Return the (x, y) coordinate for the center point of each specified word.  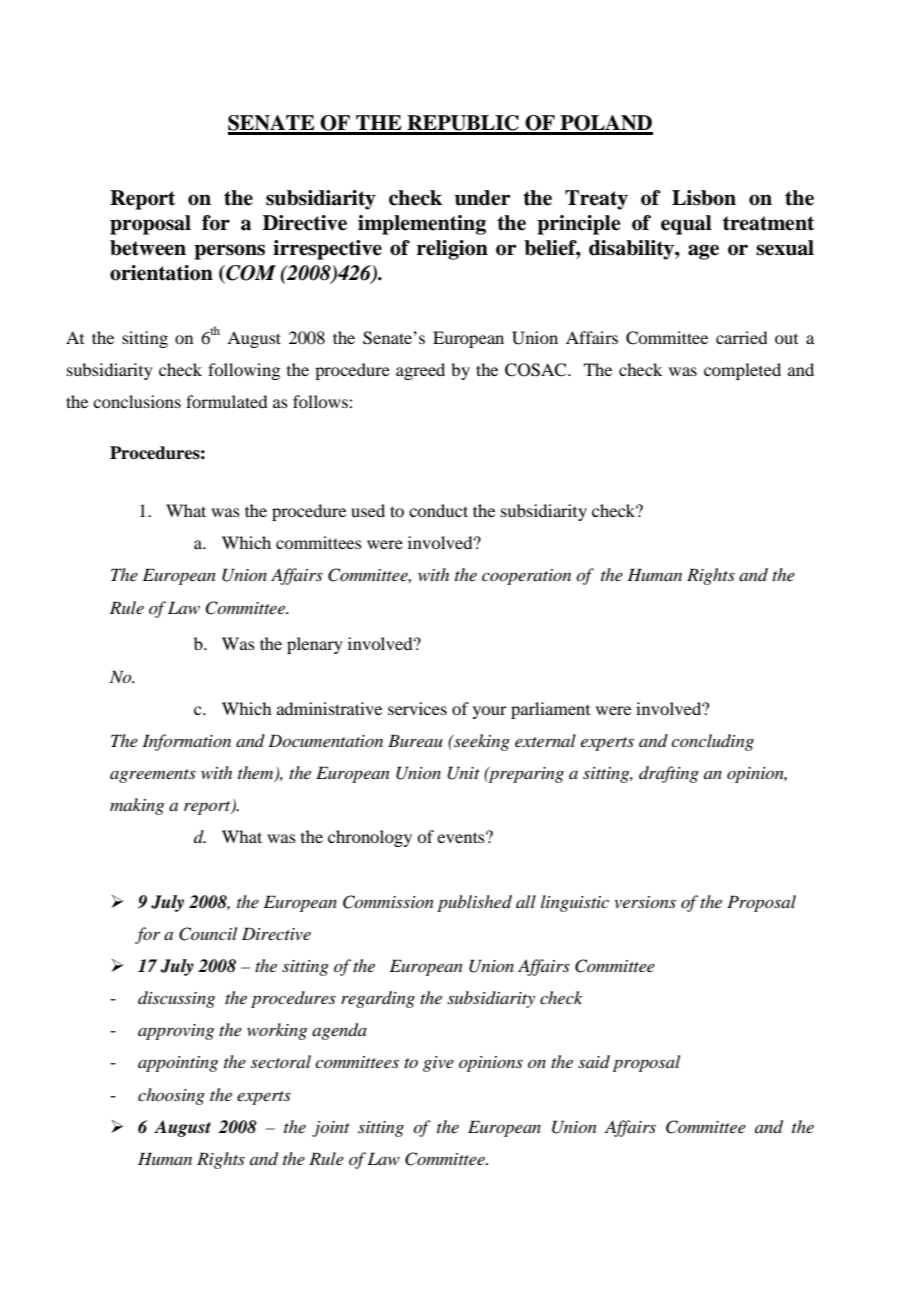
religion (452, 250)
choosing (171, 1096)
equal (686, 225)
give (438, 1064)
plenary (315, 645)
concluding (712, 742)
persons (229, 252)
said (594, 1061)
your (490, 712)
